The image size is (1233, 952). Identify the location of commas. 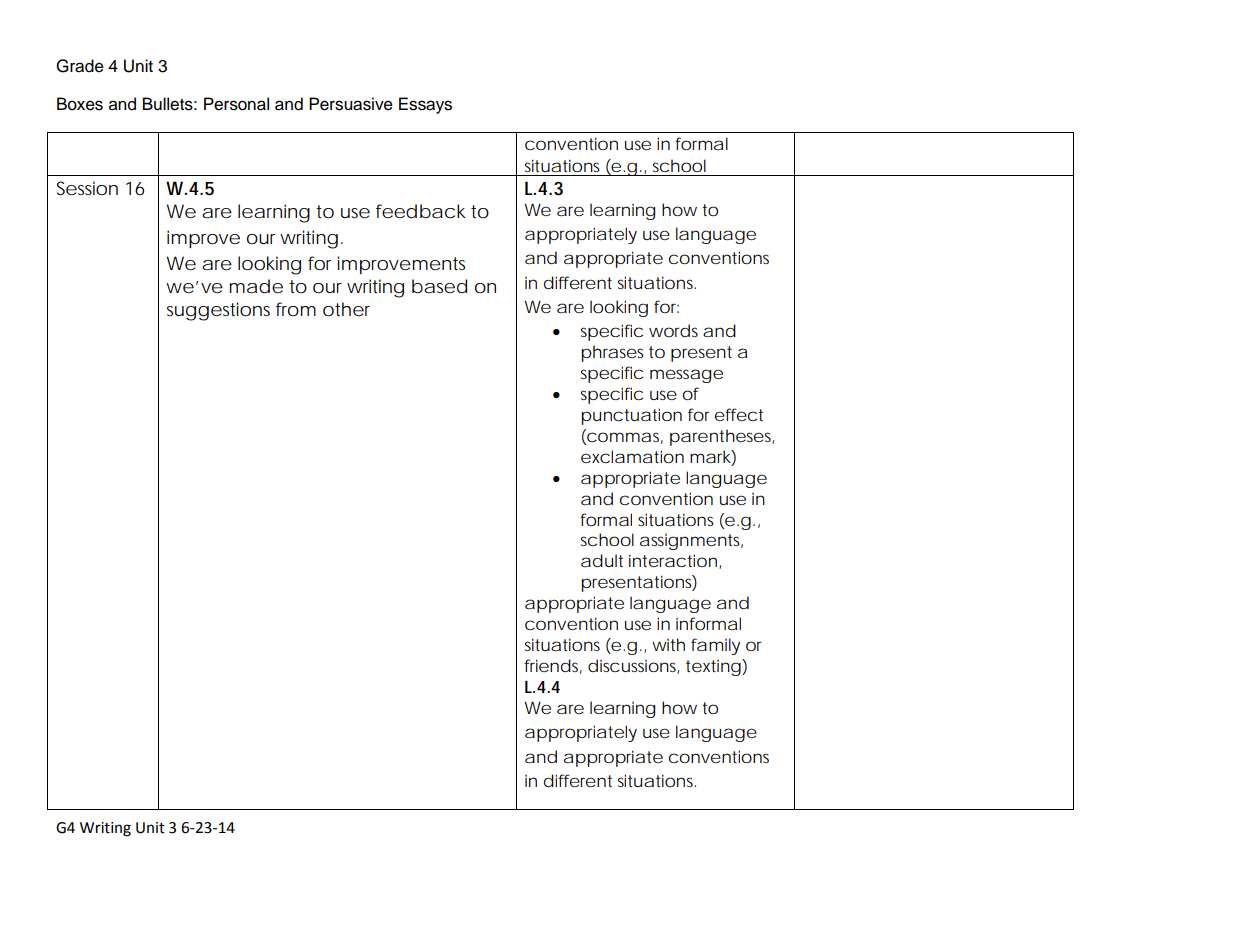
(624, 437).
